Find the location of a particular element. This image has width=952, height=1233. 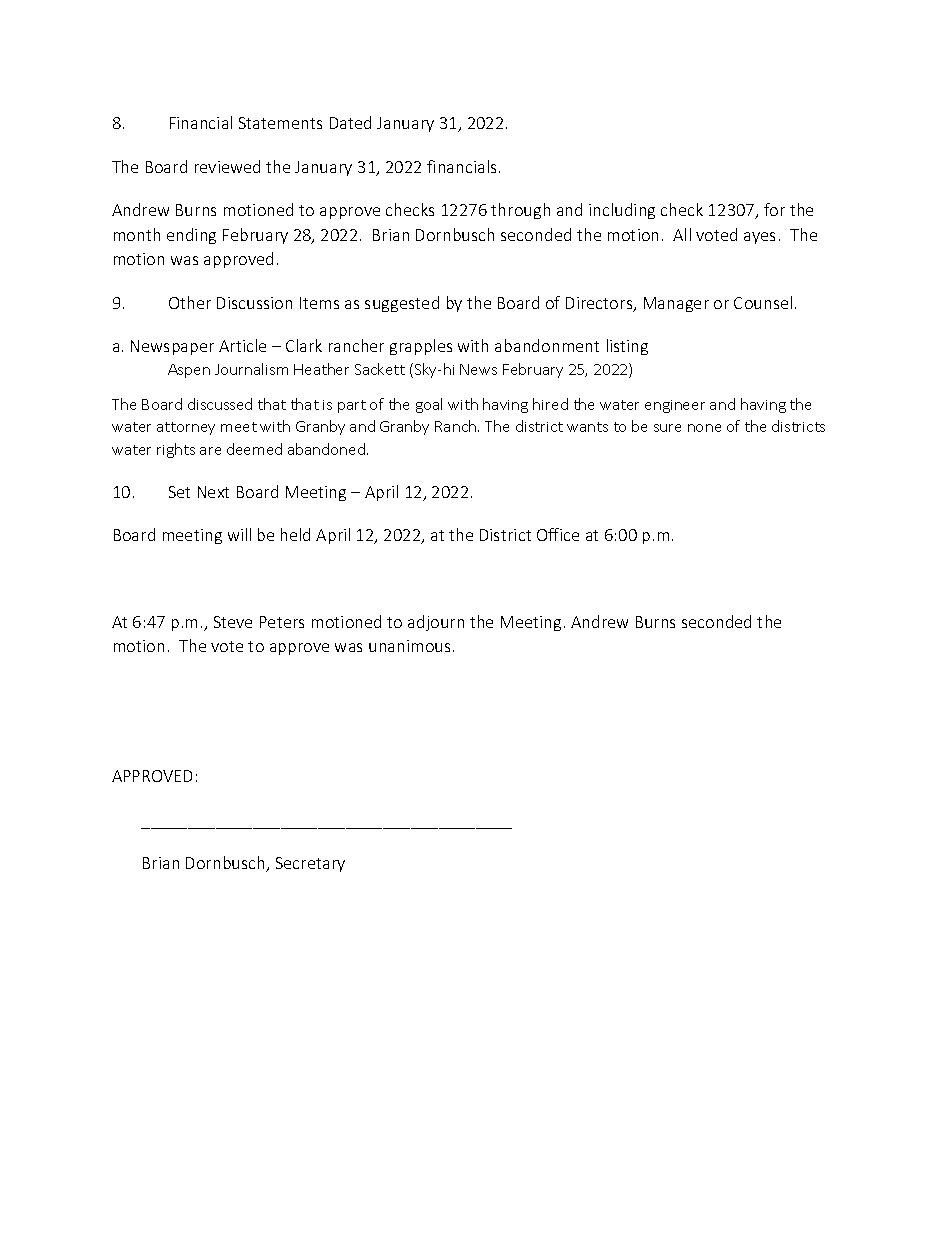

Secretary is located at coordinates (310, 864).
